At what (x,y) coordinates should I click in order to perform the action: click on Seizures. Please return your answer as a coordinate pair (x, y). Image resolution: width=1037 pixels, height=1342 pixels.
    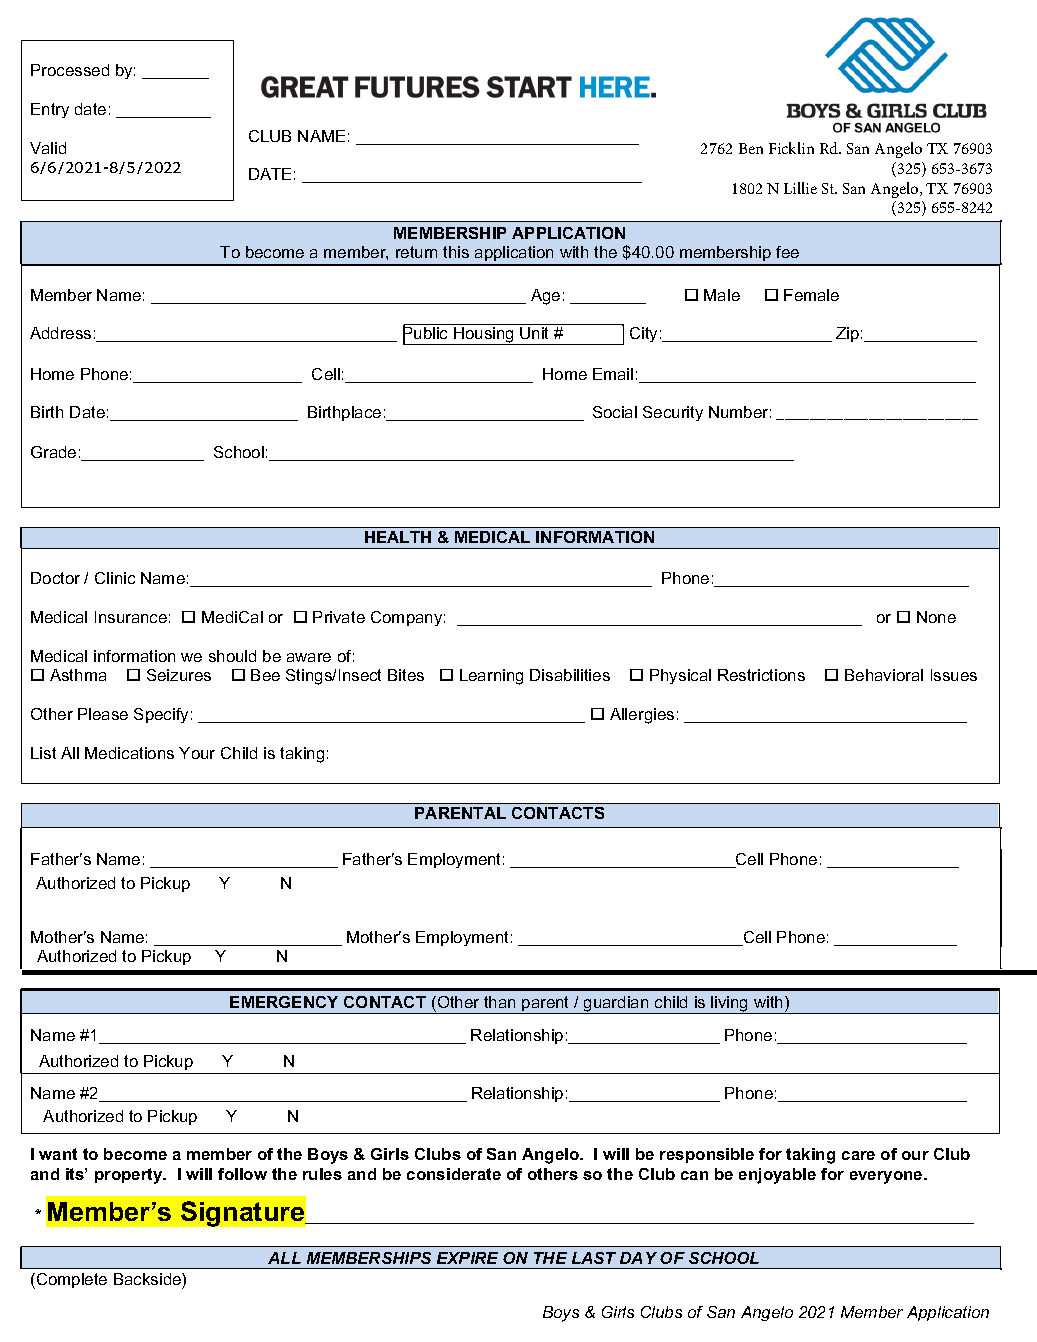
    Looking at the image, I should click on (179, 675).
